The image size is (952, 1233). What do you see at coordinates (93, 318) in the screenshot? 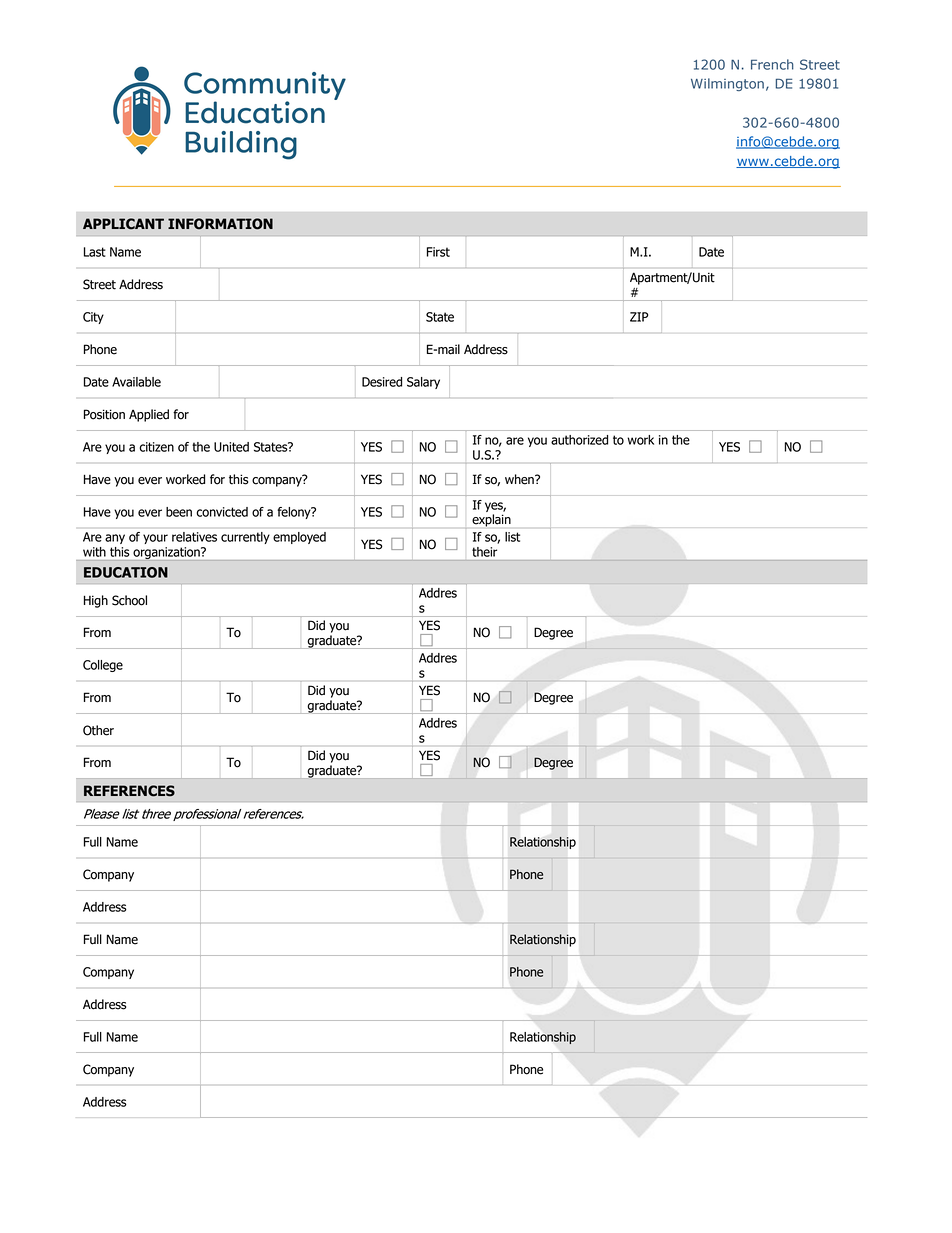
I see `City` at bounding box center [93, 318].
